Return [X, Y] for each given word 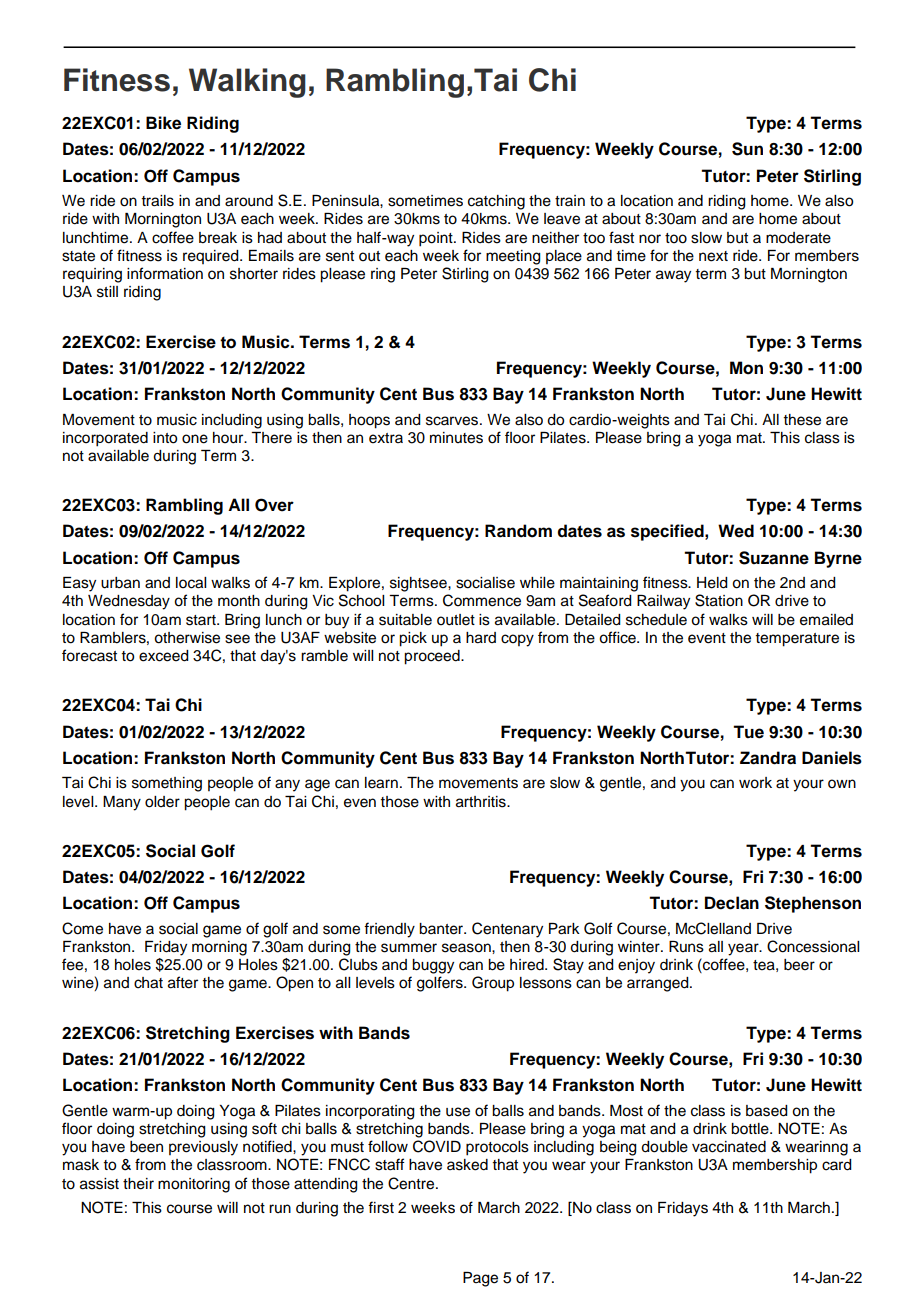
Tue [748, 732]
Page [480, 1279]
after [183, 982]
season [467, 948]
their [138, 1184]
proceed [433, 657]
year [744, 949]
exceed [164, 656]
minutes [456, 438]
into [165, 438]
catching [496, 202]
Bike [163, 123]
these [802, 420]
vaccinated [729, 1147]
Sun [747, 149]
